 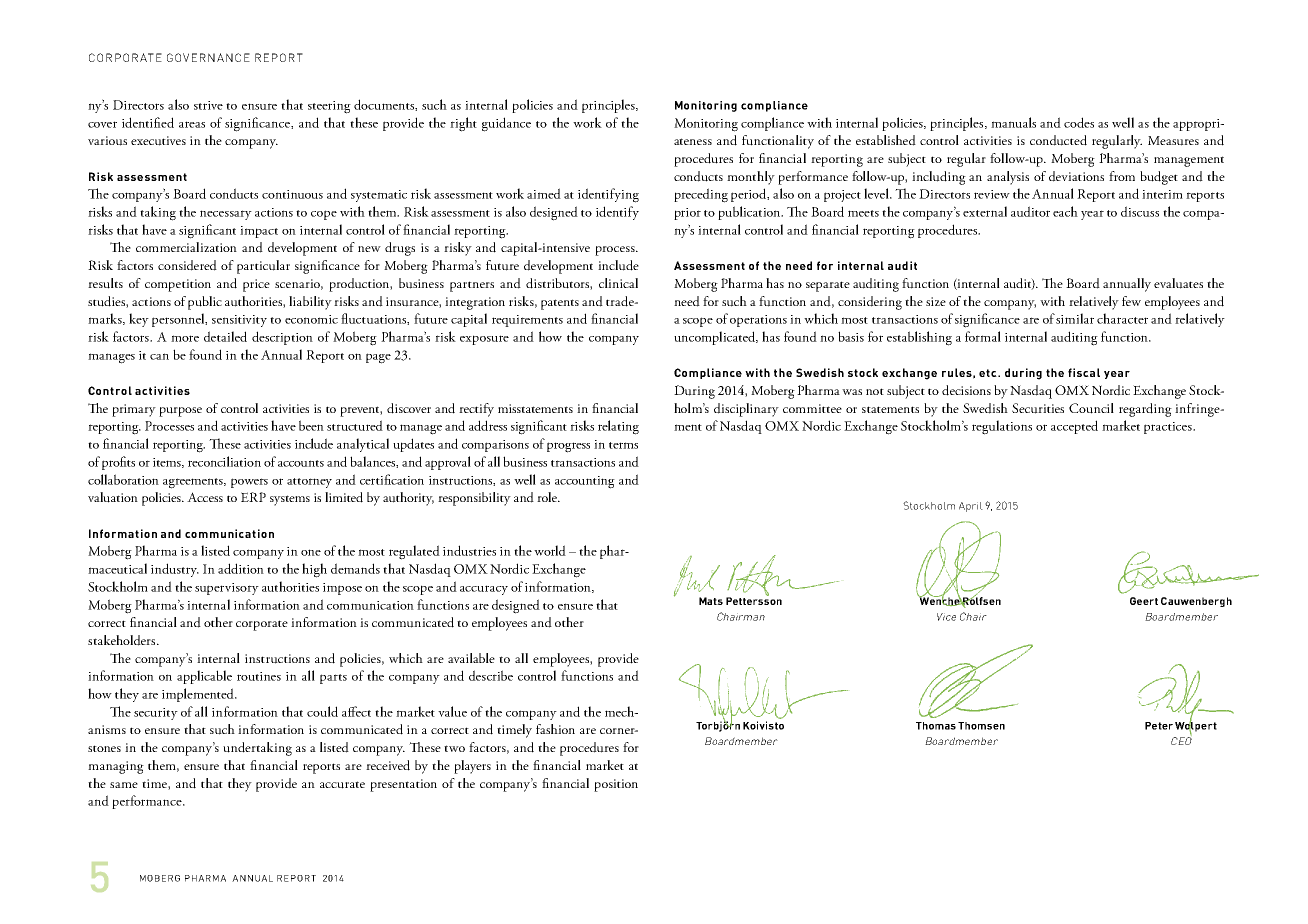 What do you see at coordinates (616, 785) in the document?
I see `position` at bounding box center [616, 785].
